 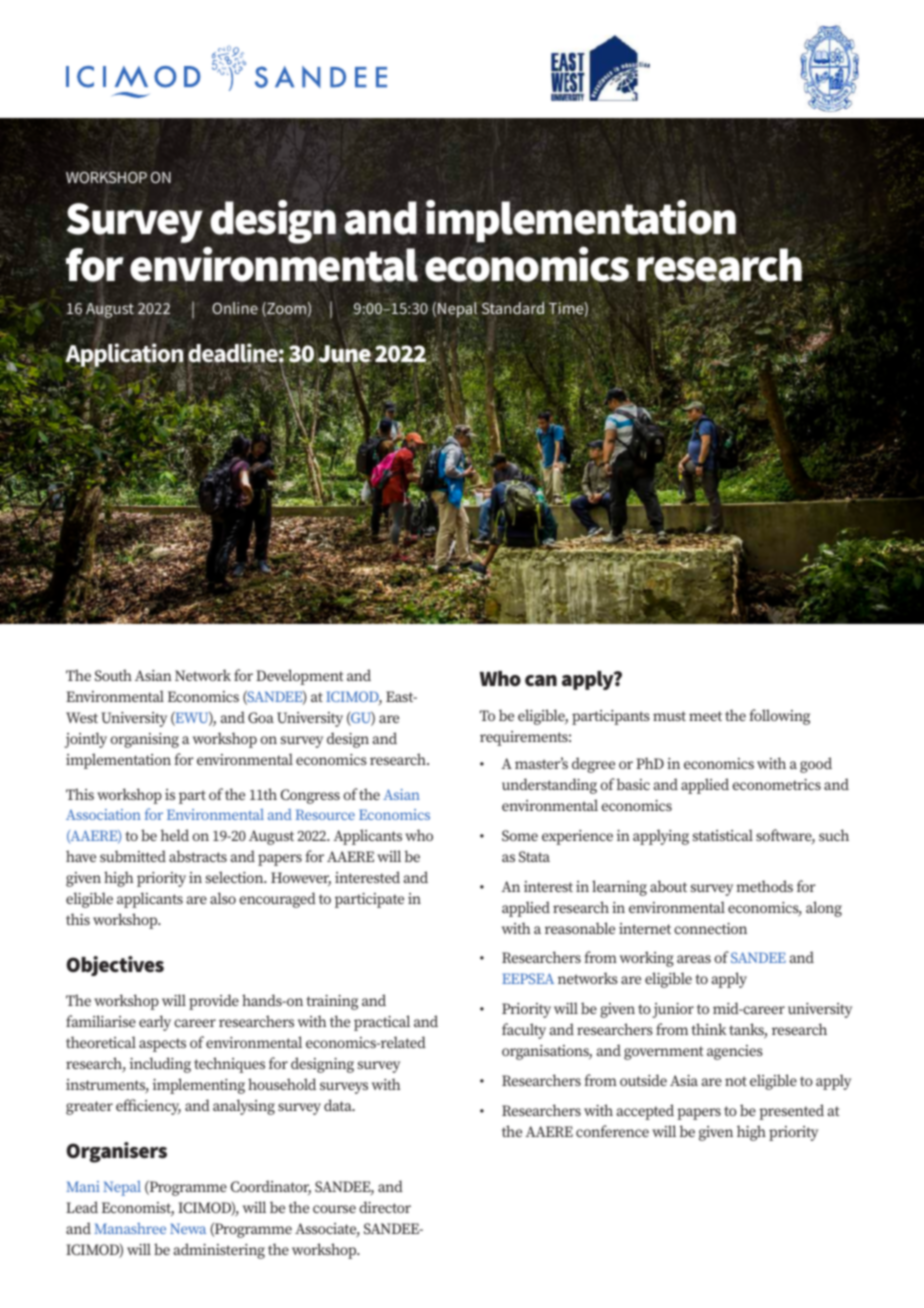 What do you see at coordinates (300, 677) in the image?
I see `Development` at bounding box center [300, 677].
